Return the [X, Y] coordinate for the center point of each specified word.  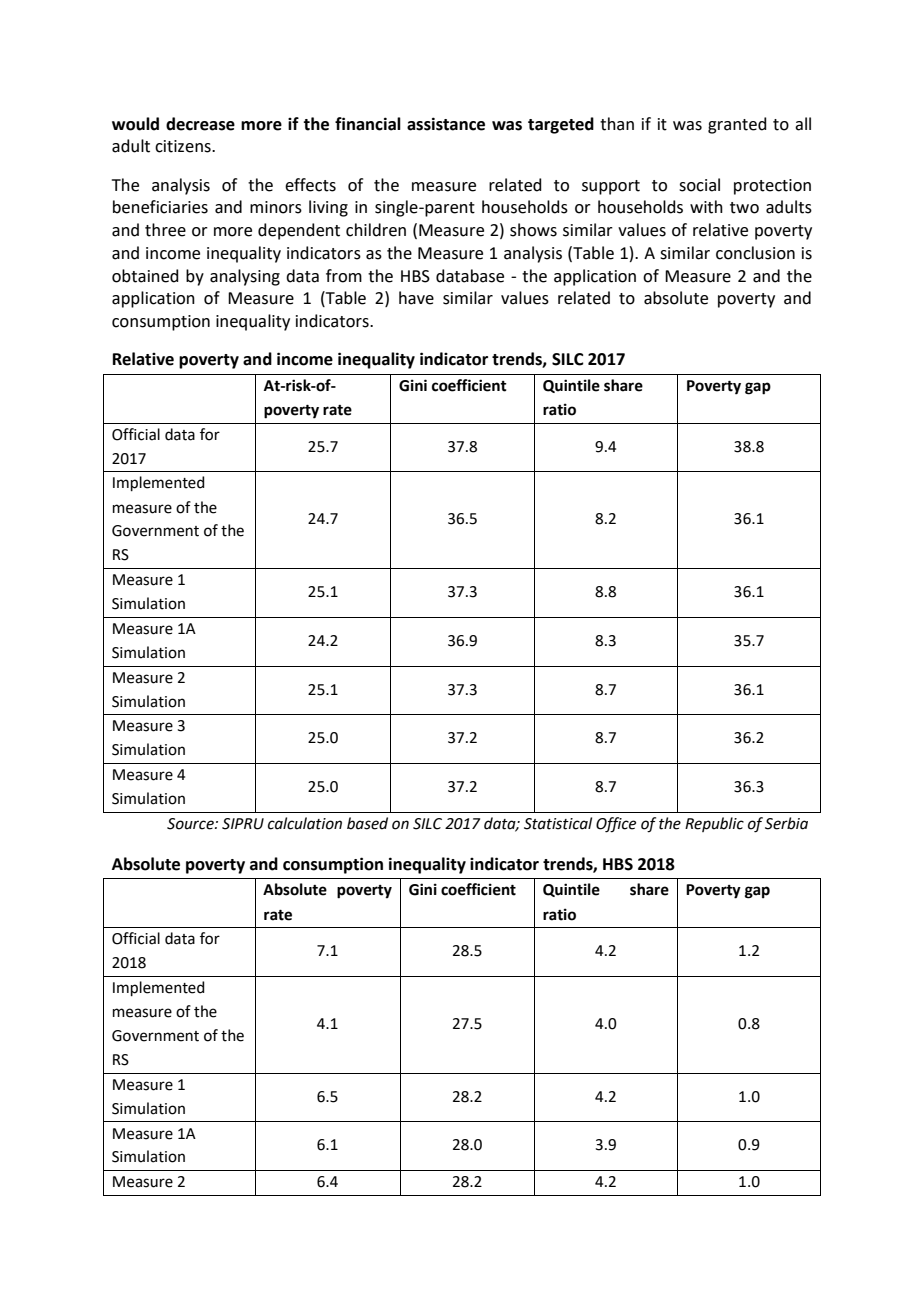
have [416, 298]
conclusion [755, 253]
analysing [245, 277]
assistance [446, 124]
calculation [305, 823]
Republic [714, 824]
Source [191, 824]
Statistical [558, 823]
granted [737, 125]
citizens [184, 146]
